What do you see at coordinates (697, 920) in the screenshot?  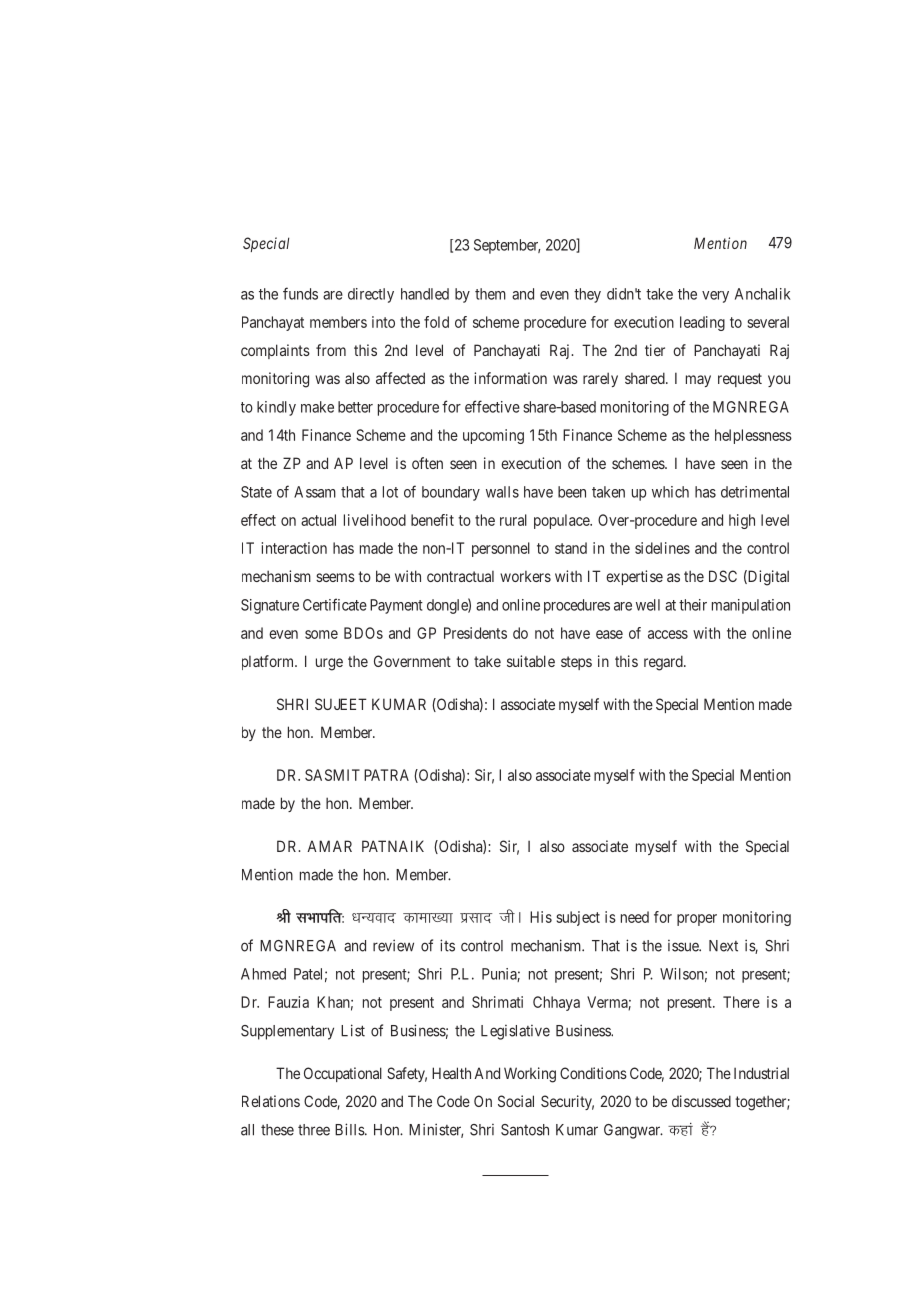 I see `proper` at bounding box center [697, 920].
